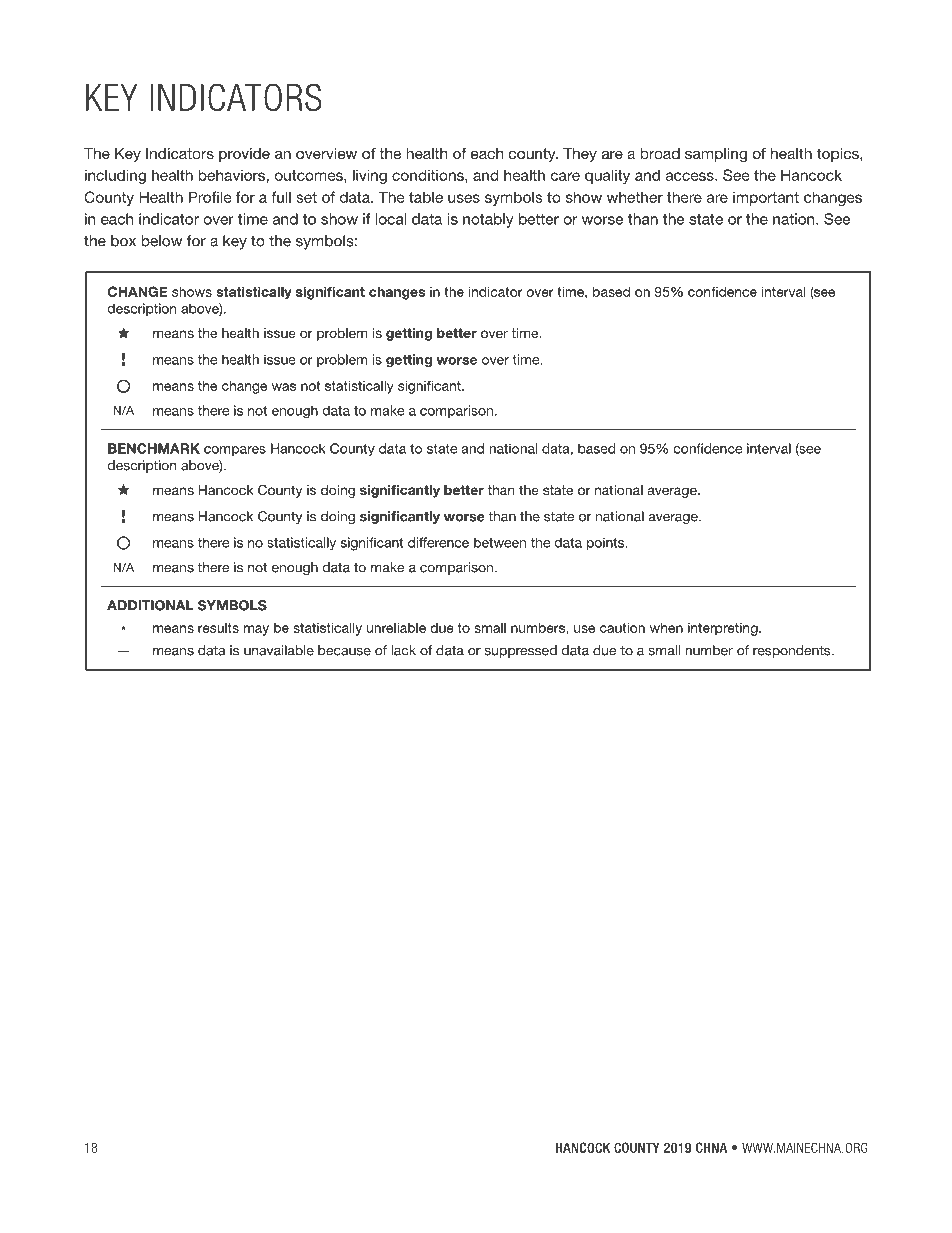 The image size is (952, 1233). Describe the element at coordinates (235, 451) in the document. I see `compares` at that location.
